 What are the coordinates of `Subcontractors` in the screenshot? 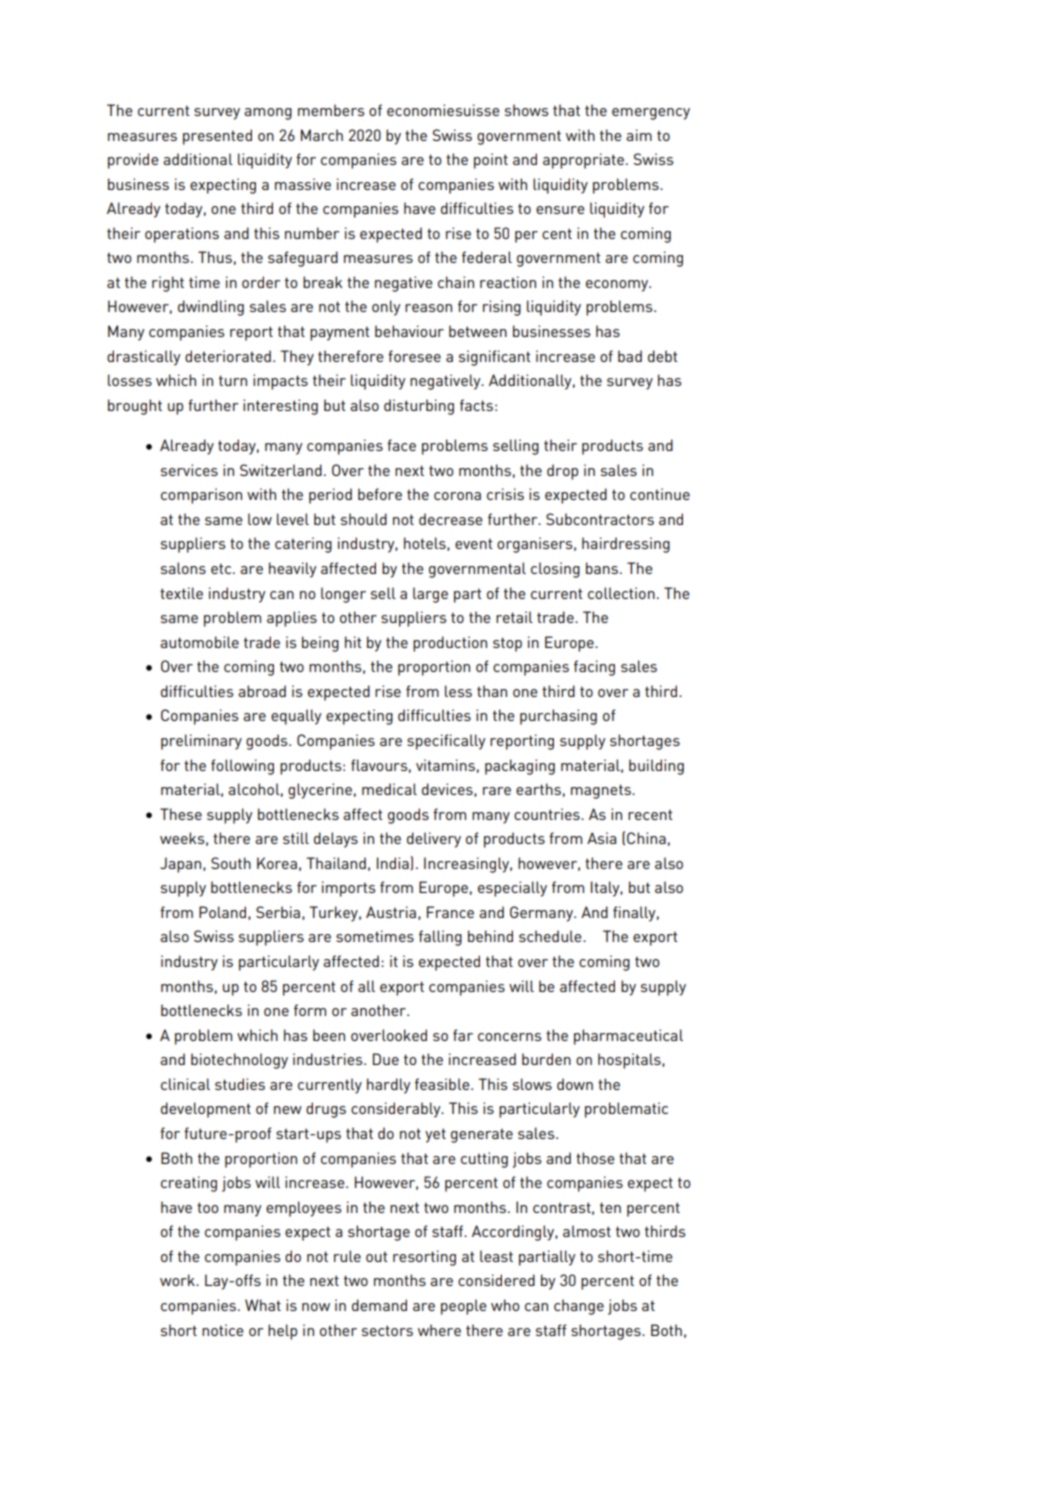 It's located at (600, 519).
